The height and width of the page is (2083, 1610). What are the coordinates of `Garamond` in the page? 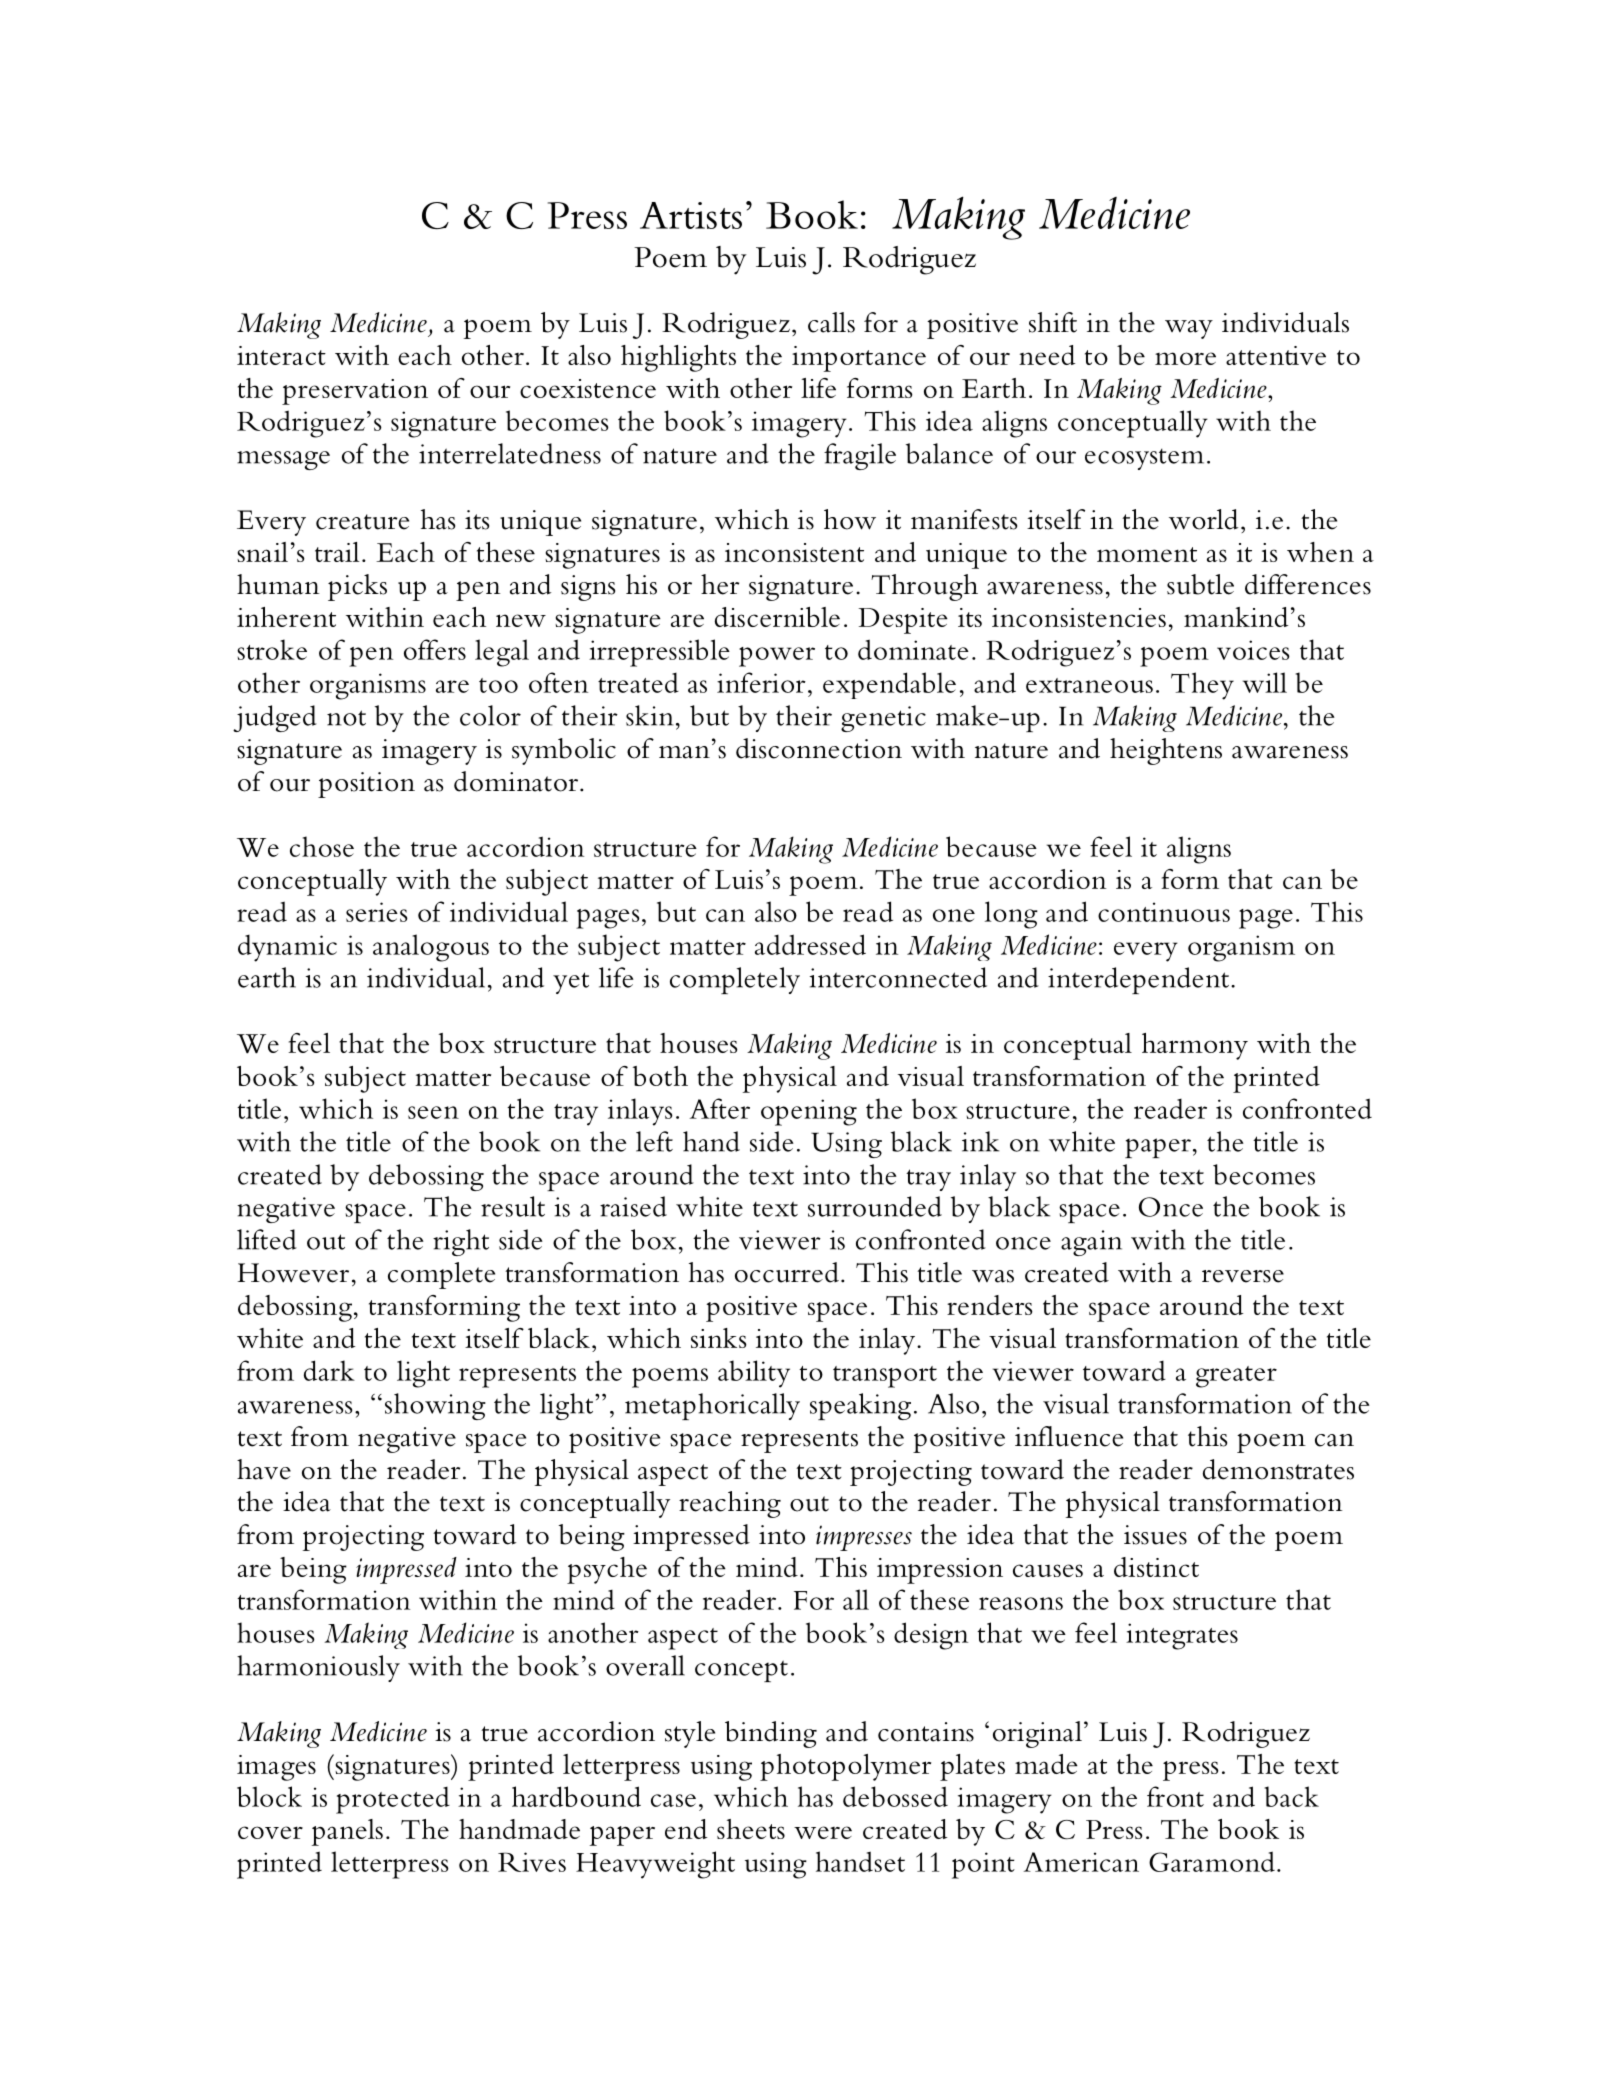 It's located at (1212, 1861).
